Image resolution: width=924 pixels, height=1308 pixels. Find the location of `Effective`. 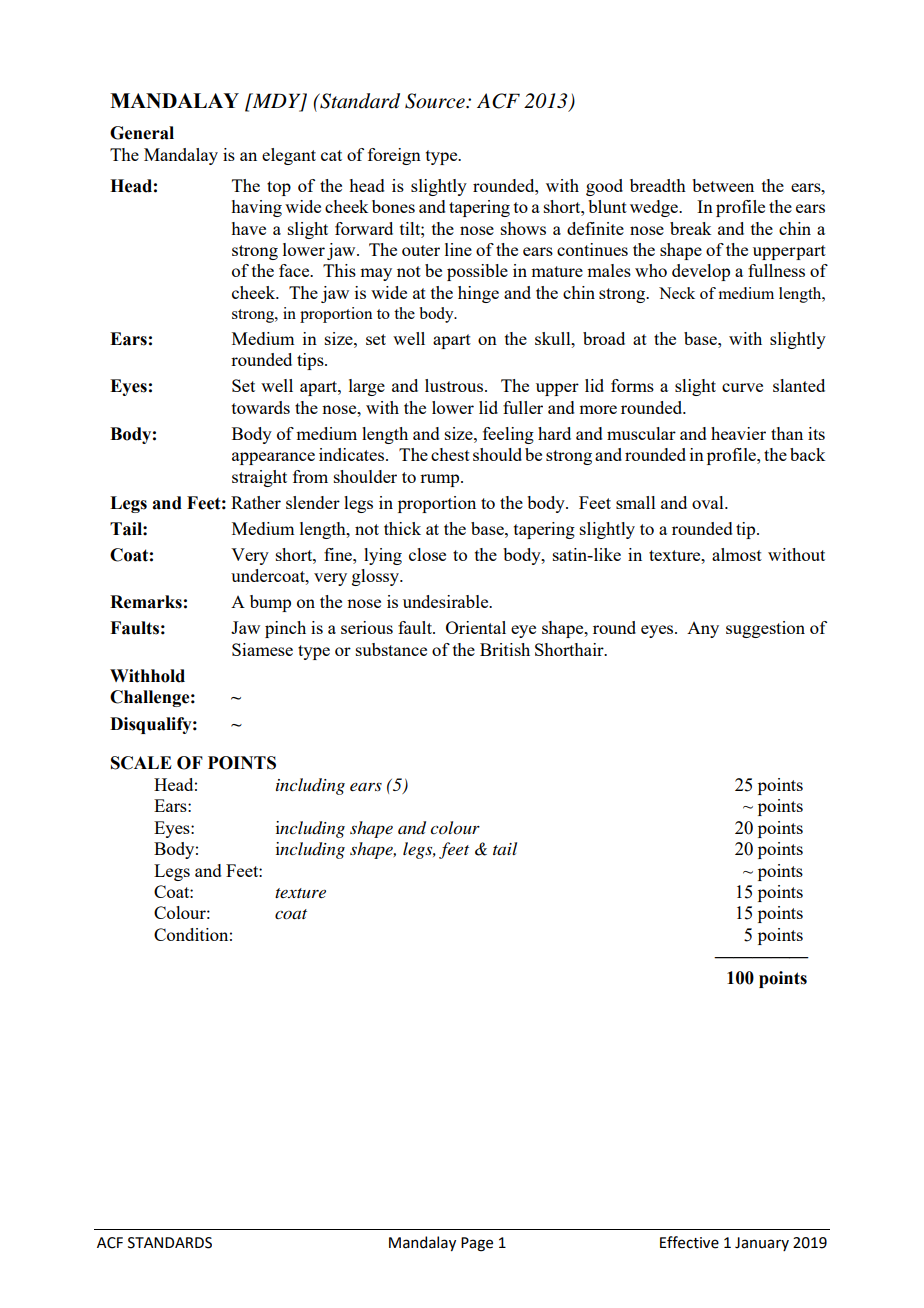

Effective is located at coordinates (689, 1242).
